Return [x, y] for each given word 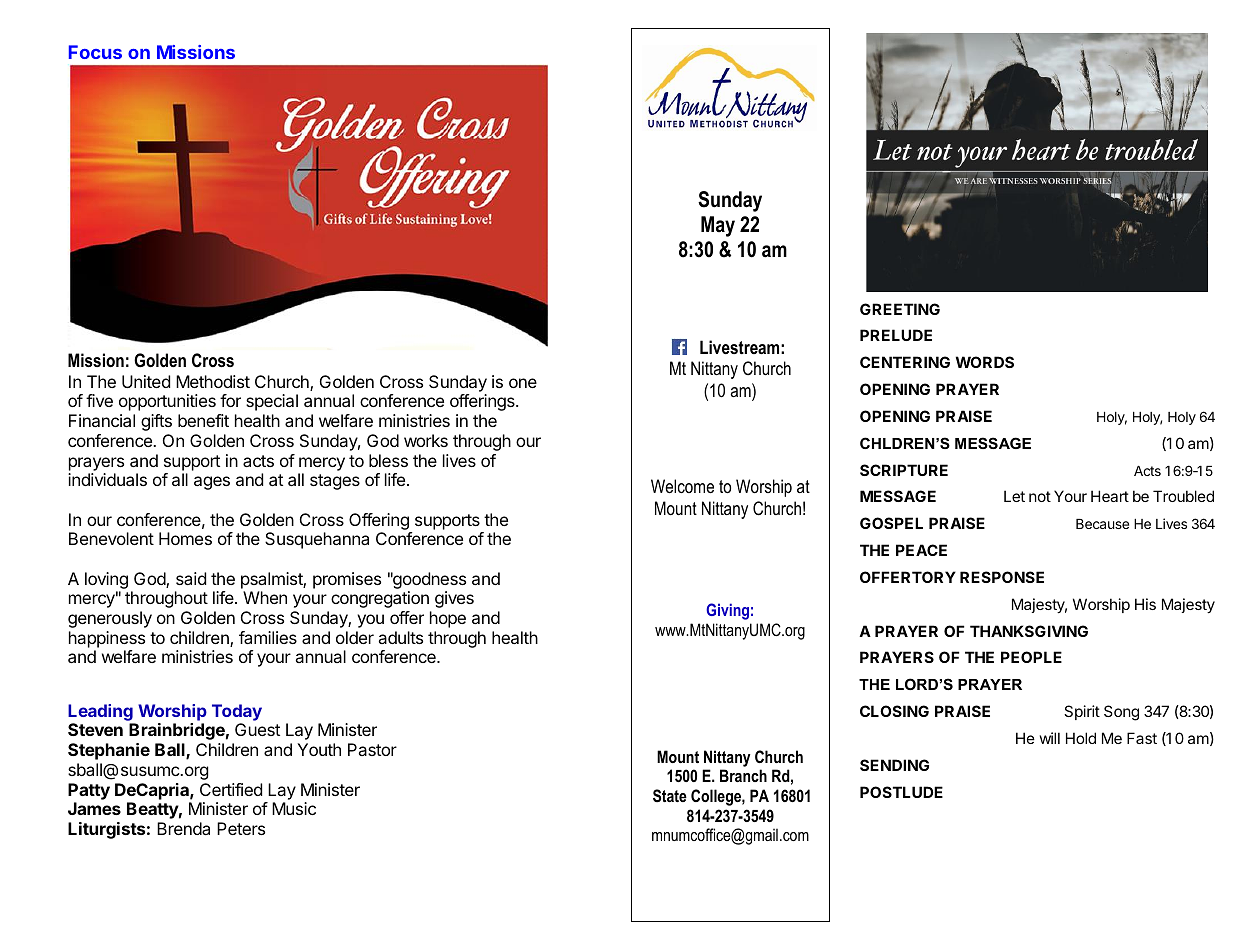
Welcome [682, 486]
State [670, 796]
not [1040, 496]
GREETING [900, 309]
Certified [231, 789]
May [718, 226]
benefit [203, 420]
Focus [95, 52]
